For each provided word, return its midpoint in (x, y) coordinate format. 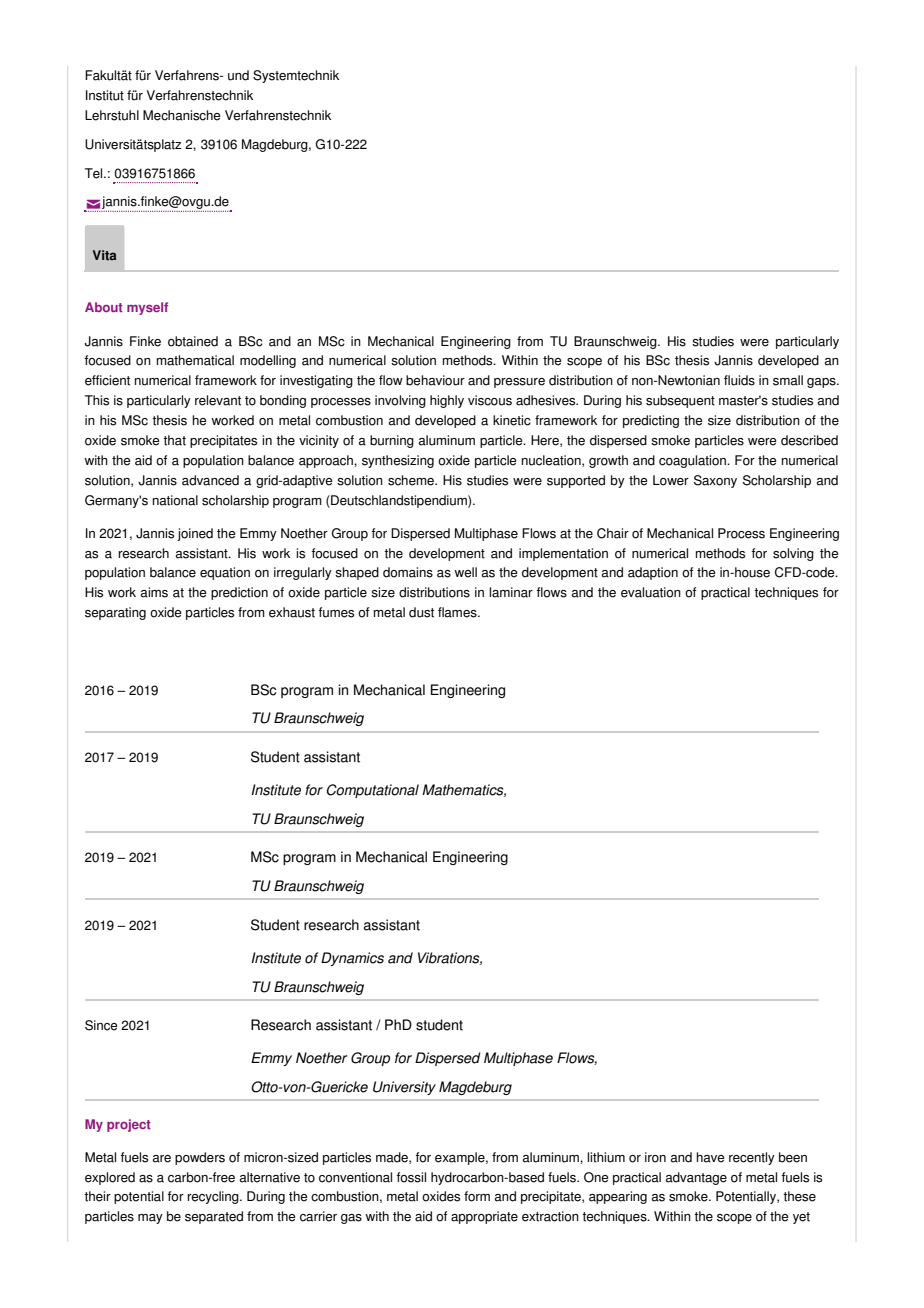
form (477, 1196)
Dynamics (352, 959)
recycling (214, 1197)
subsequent (680, 401)
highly (447, 401)
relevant (218, 400)
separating (115, 613)
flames (458, 612)
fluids (739, 380)
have (710, 1157)
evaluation (651, 592)
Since (101, 1025)
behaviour (435, 380)
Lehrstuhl (112, 115)
